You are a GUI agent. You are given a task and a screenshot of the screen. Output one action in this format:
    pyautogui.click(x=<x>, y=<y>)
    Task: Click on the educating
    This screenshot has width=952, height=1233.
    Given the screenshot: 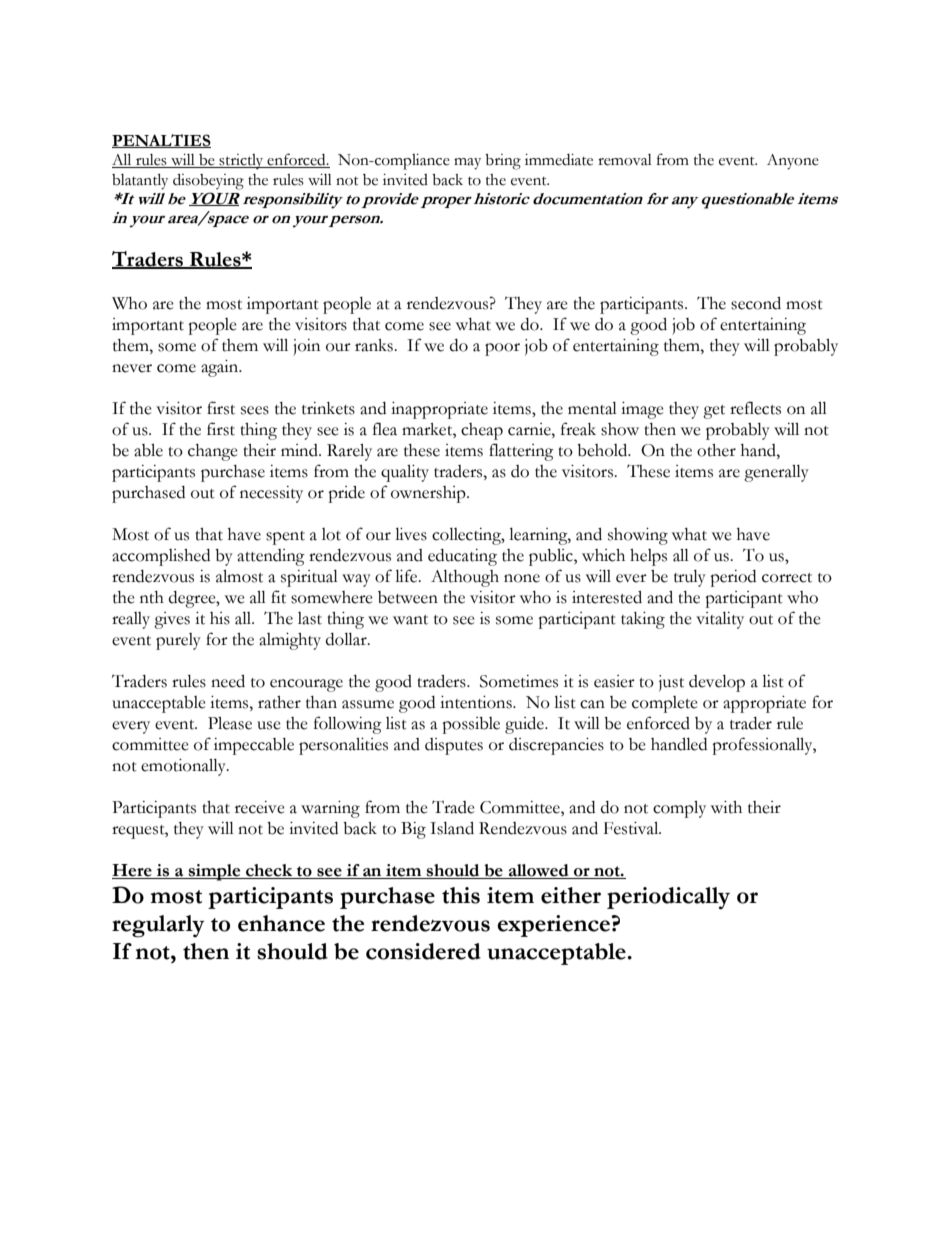 What is the action you would take?
    pyautogui.click(x=462, y=557)
